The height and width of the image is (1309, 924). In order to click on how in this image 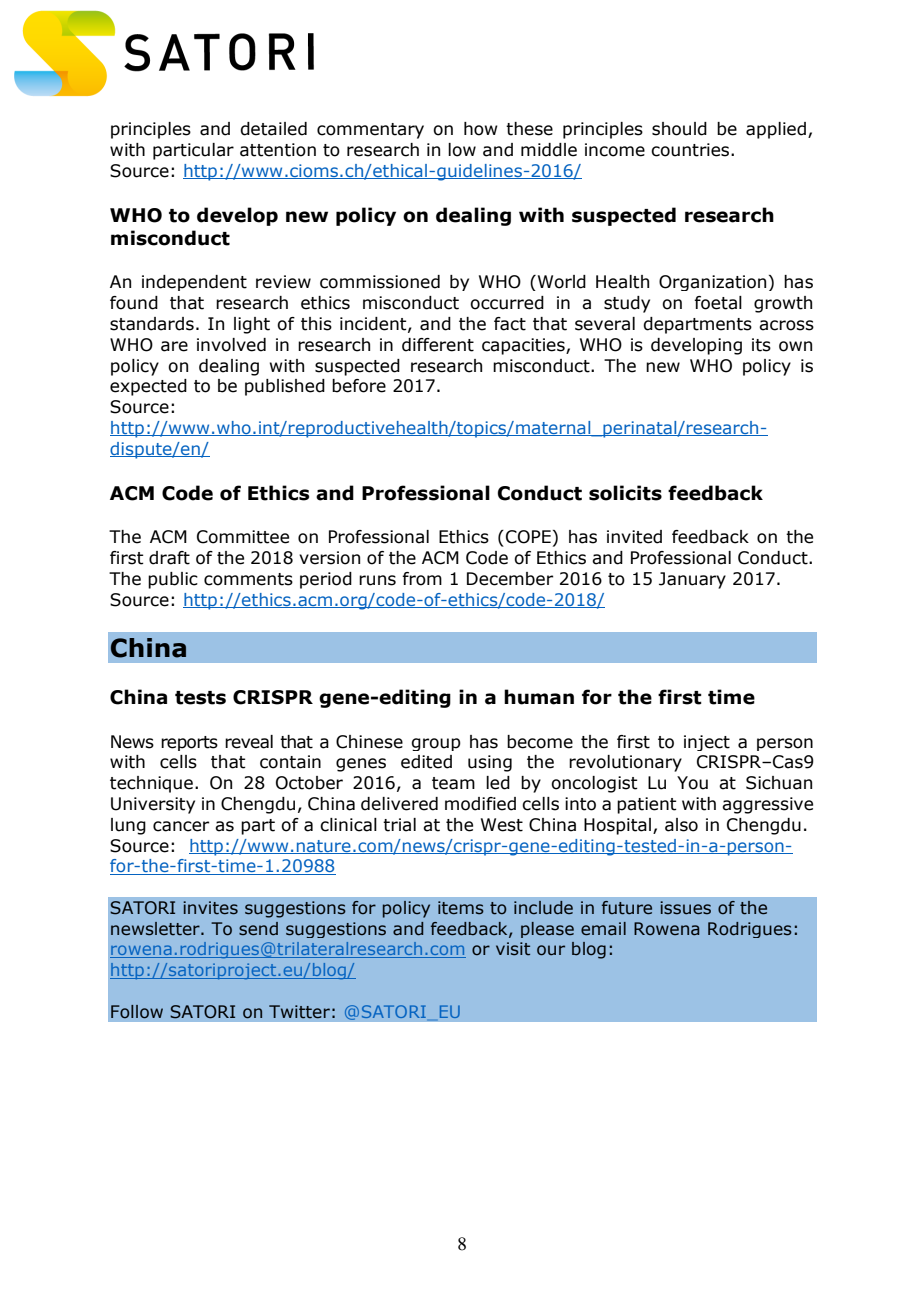, I will do `click(481, 129)`.
